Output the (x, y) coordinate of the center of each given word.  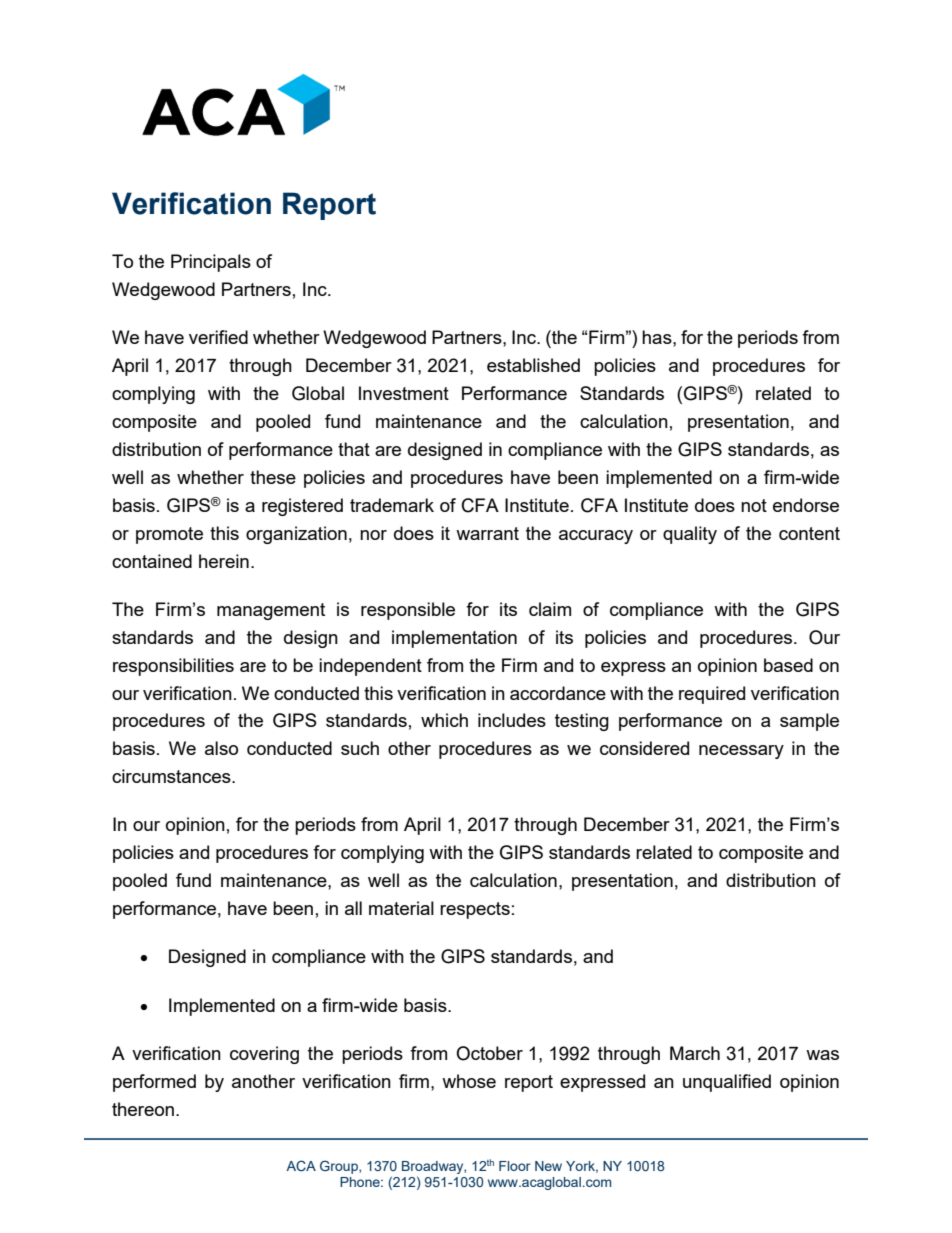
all (353, 908)
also (221, 748)
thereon (143, 1109)
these (273, 477)
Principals (211, 263)
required (712, 695)
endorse (806, 505)
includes (512, 720)
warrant (487, 533)
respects (475, 910)
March (695, 1053)
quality (690, 535)
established (533, 365)
